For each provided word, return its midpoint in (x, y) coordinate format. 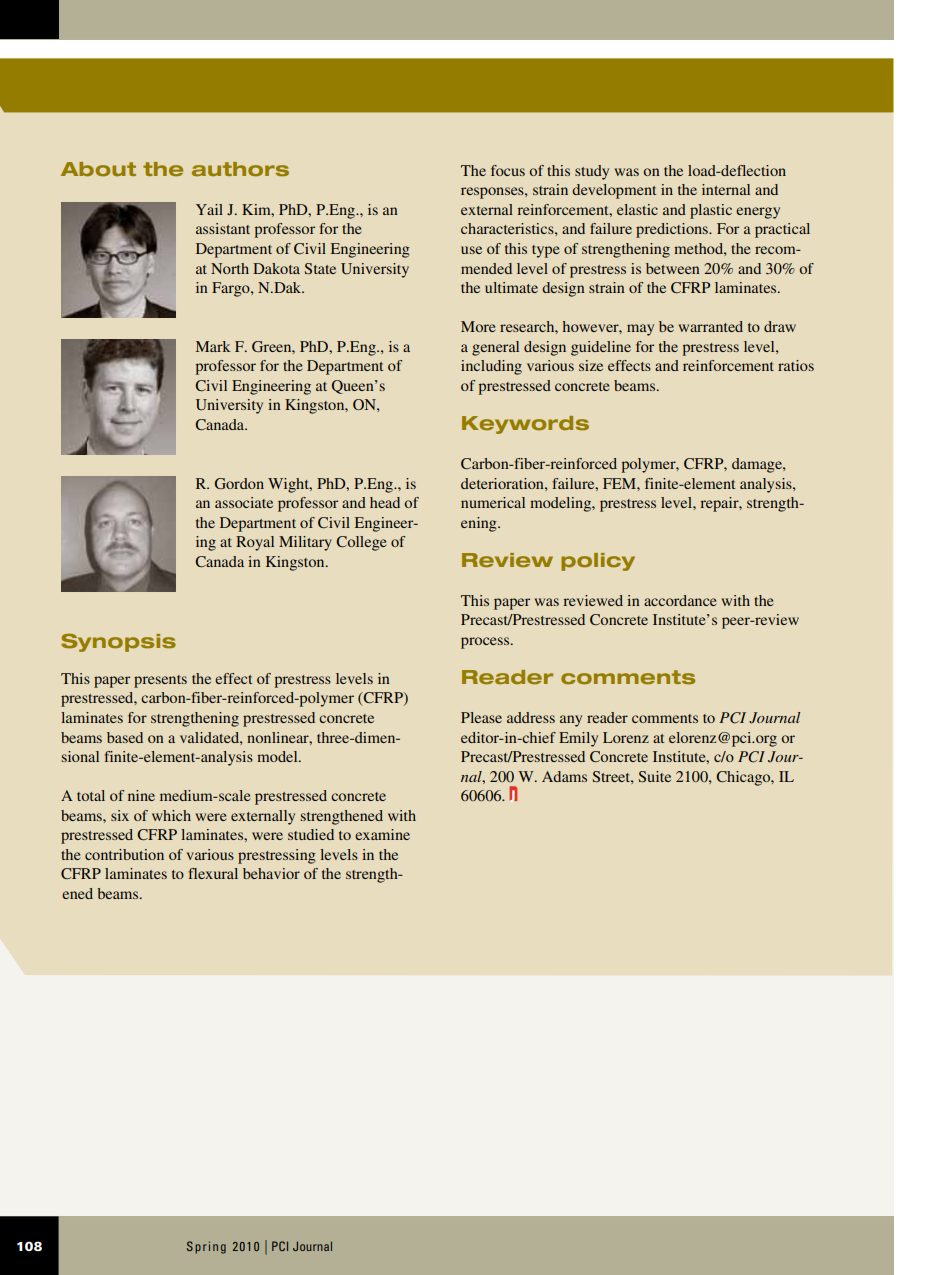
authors (240, 169)
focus (508, 170)
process (486, 643)
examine (382, 834)
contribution (124, 854)
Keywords (525, 425)
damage (758, 465)
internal (726, 189)
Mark (213, 346)
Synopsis (118, 643)
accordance (680, 600)
